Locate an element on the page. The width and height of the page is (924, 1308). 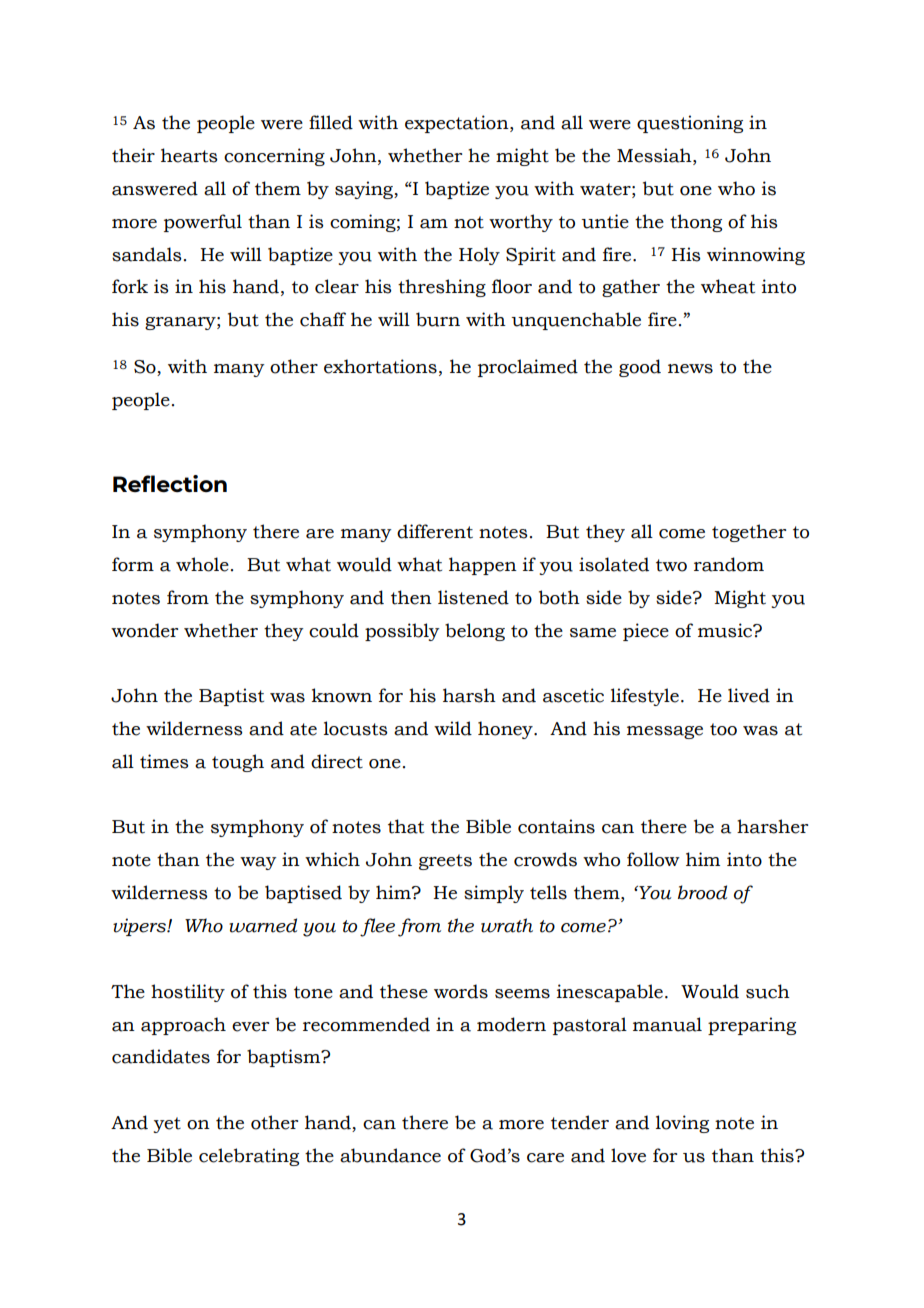
hearts is located at coordinates (189, 155).
